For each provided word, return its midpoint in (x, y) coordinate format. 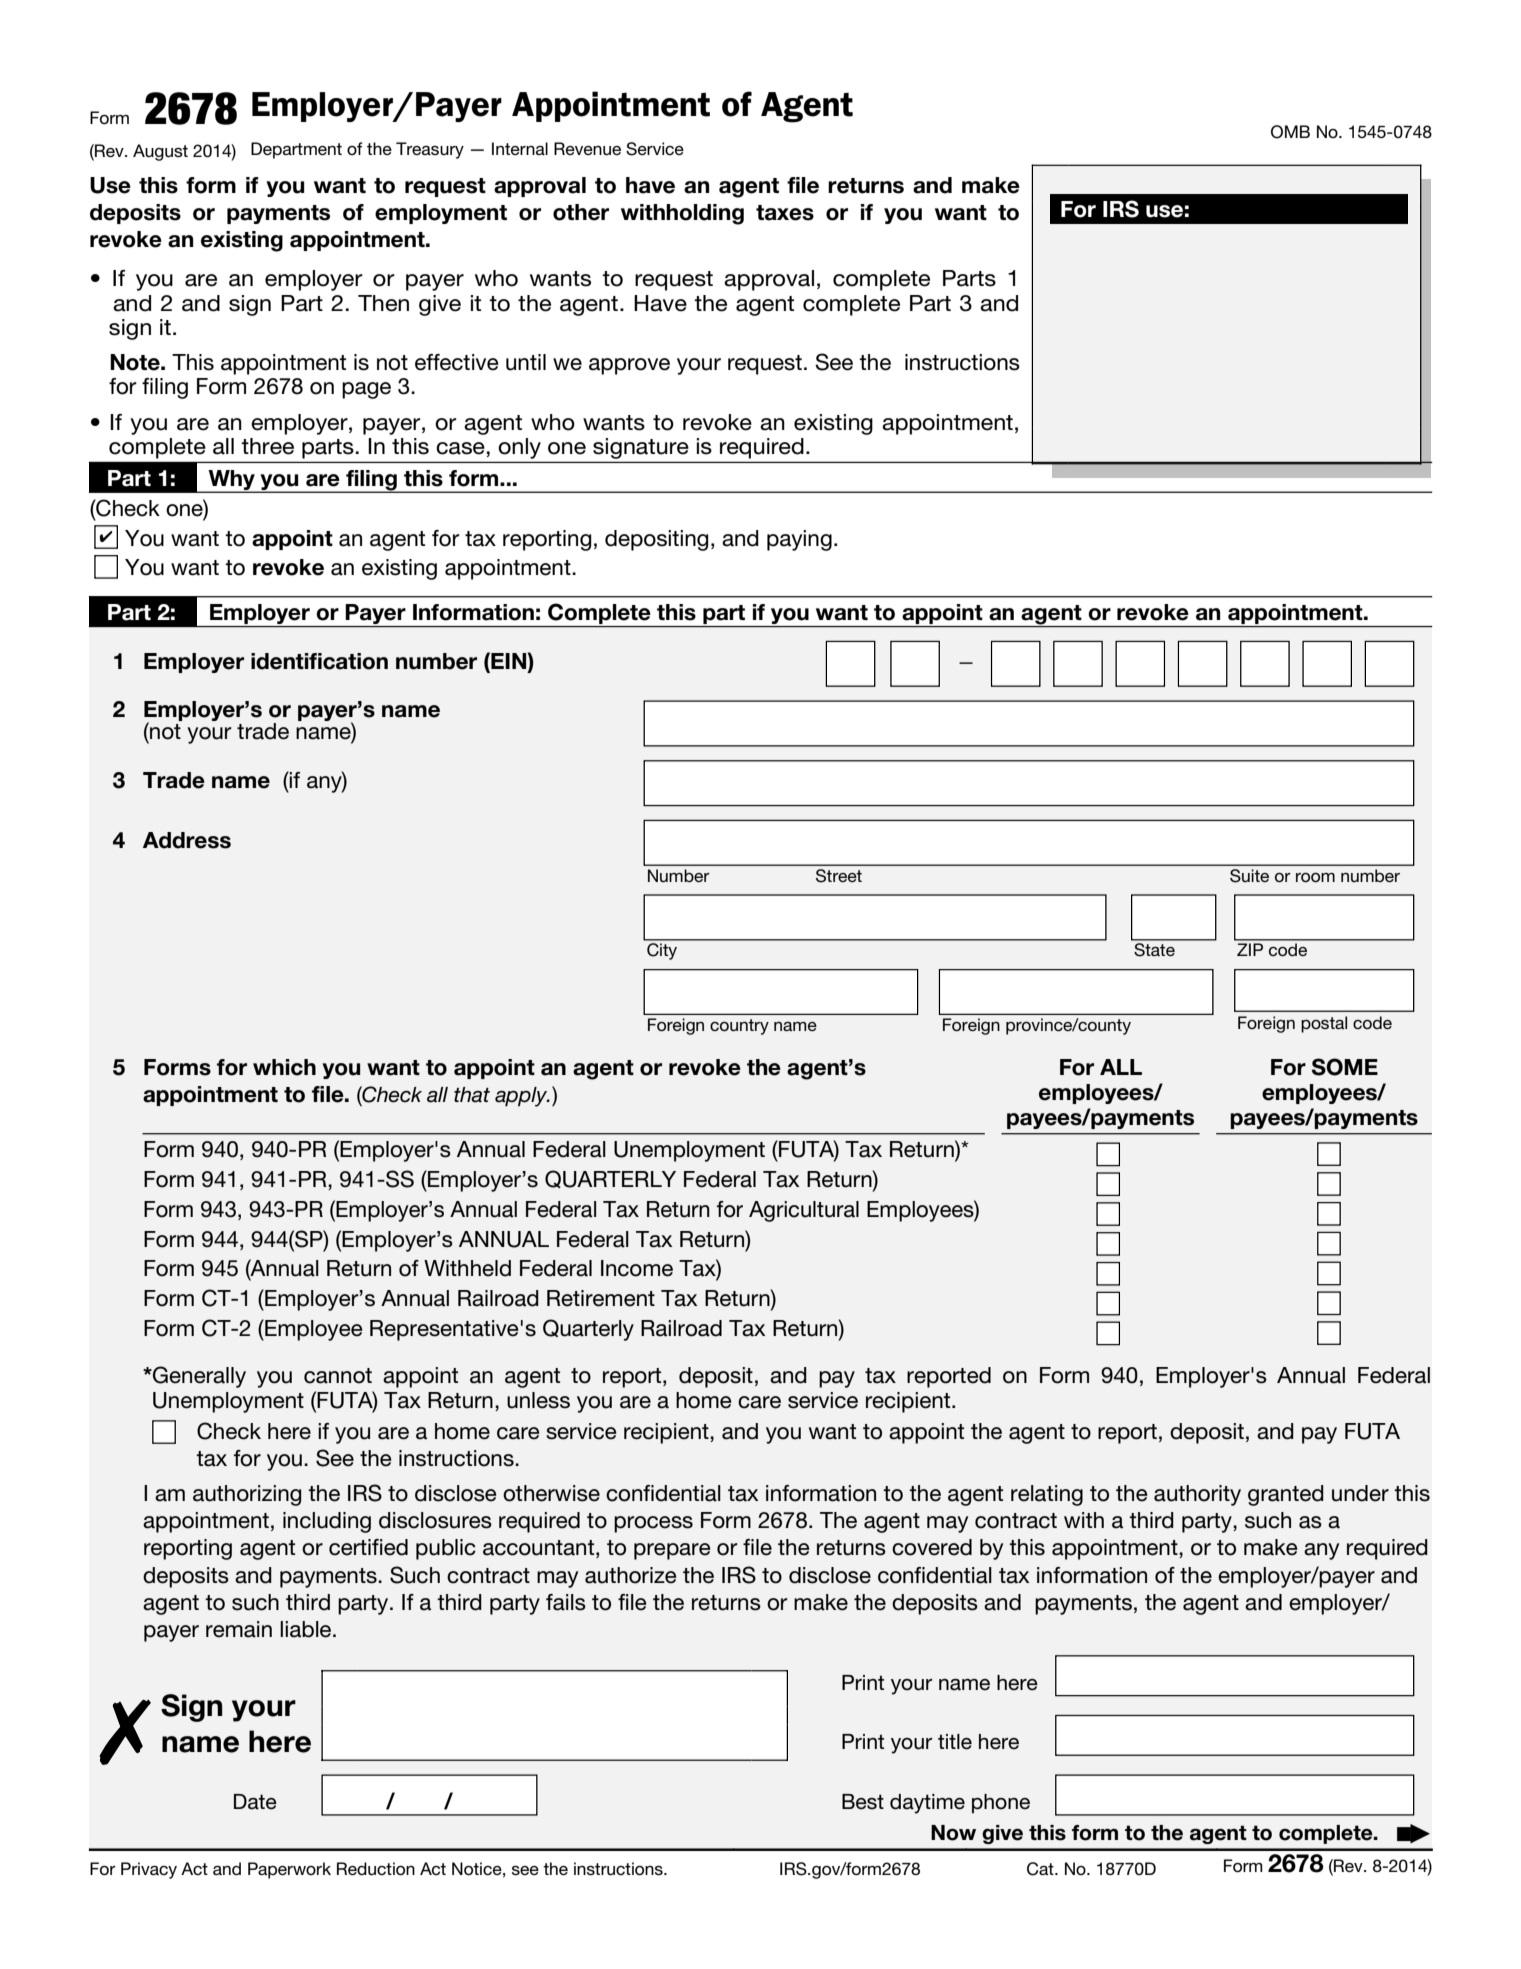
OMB (1290, 132)
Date (255, 1802)
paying (799, 540)
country (739, 1027)
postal (1324, 1024)
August (160, 152)
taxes (785, 213)
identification (319, 661)
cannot (338, 1376)
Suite (1249, 875)
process (653, 1524)
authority (1197, 1495)
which (284, 1067)
